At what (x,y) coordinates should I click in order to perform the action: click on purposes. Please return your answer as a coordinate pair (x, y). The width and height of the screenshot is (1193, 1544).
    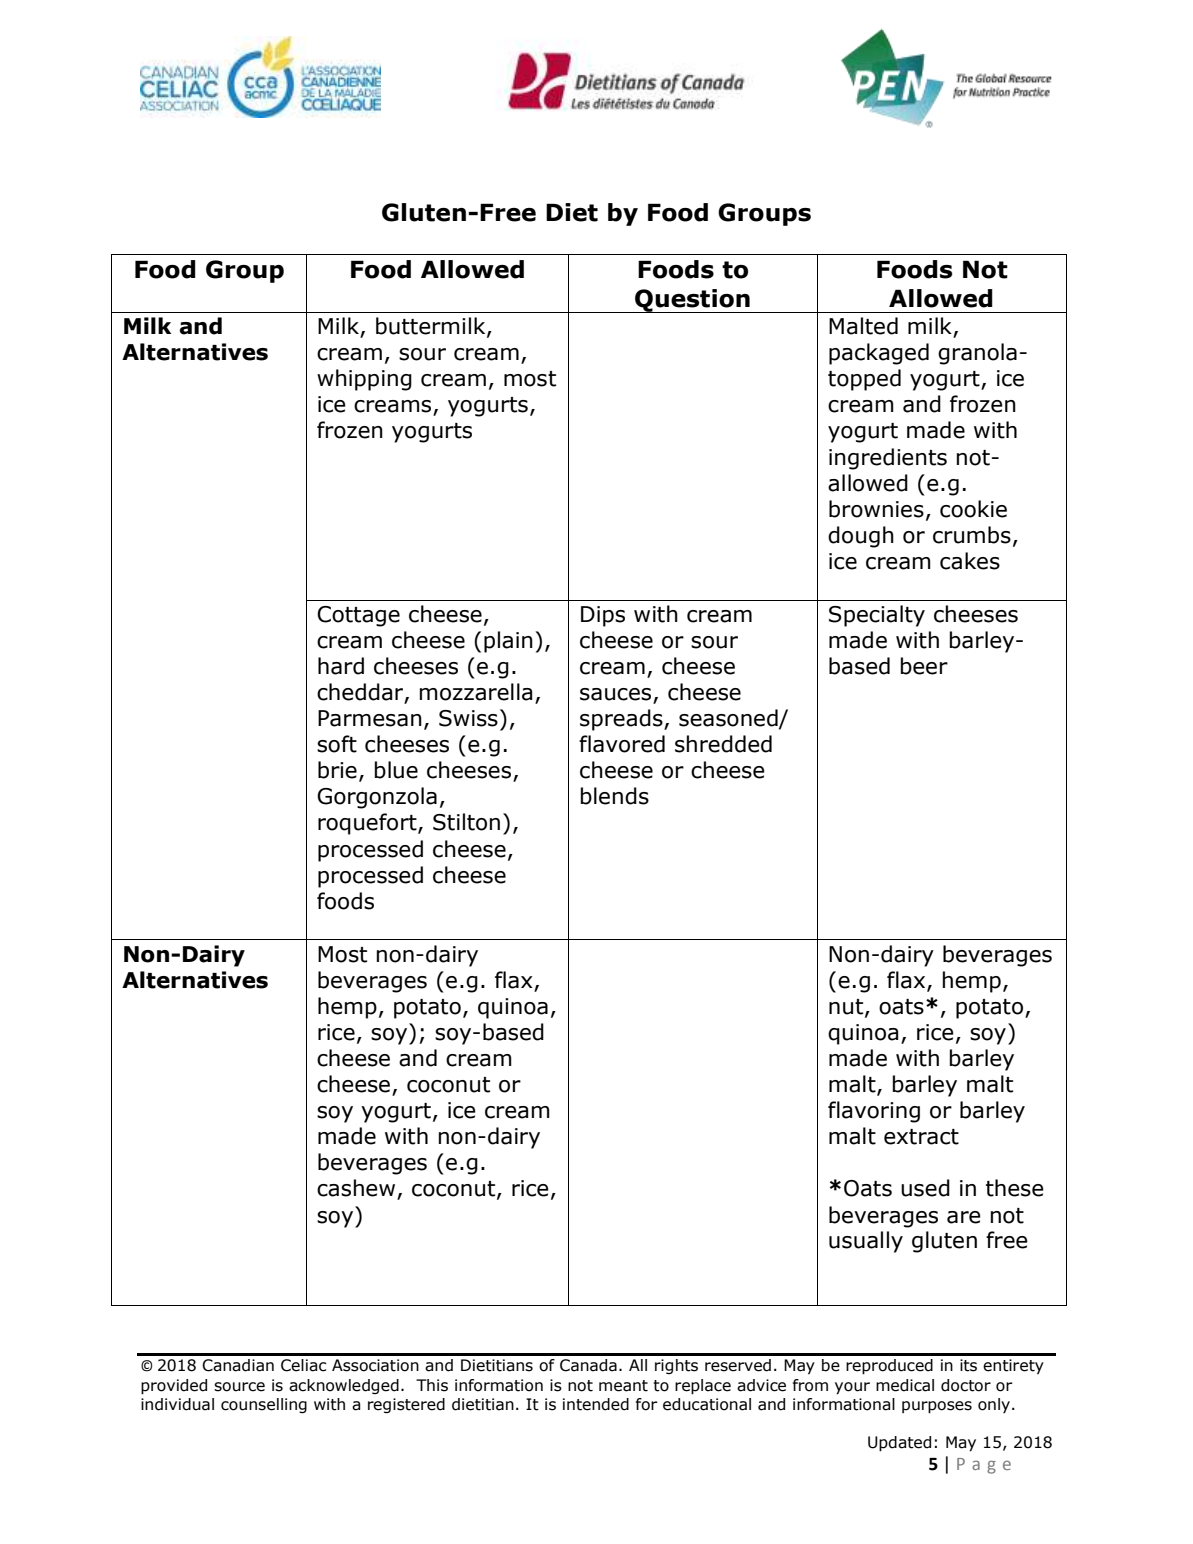
    Looking at the image, I should click on (937, 1407).
